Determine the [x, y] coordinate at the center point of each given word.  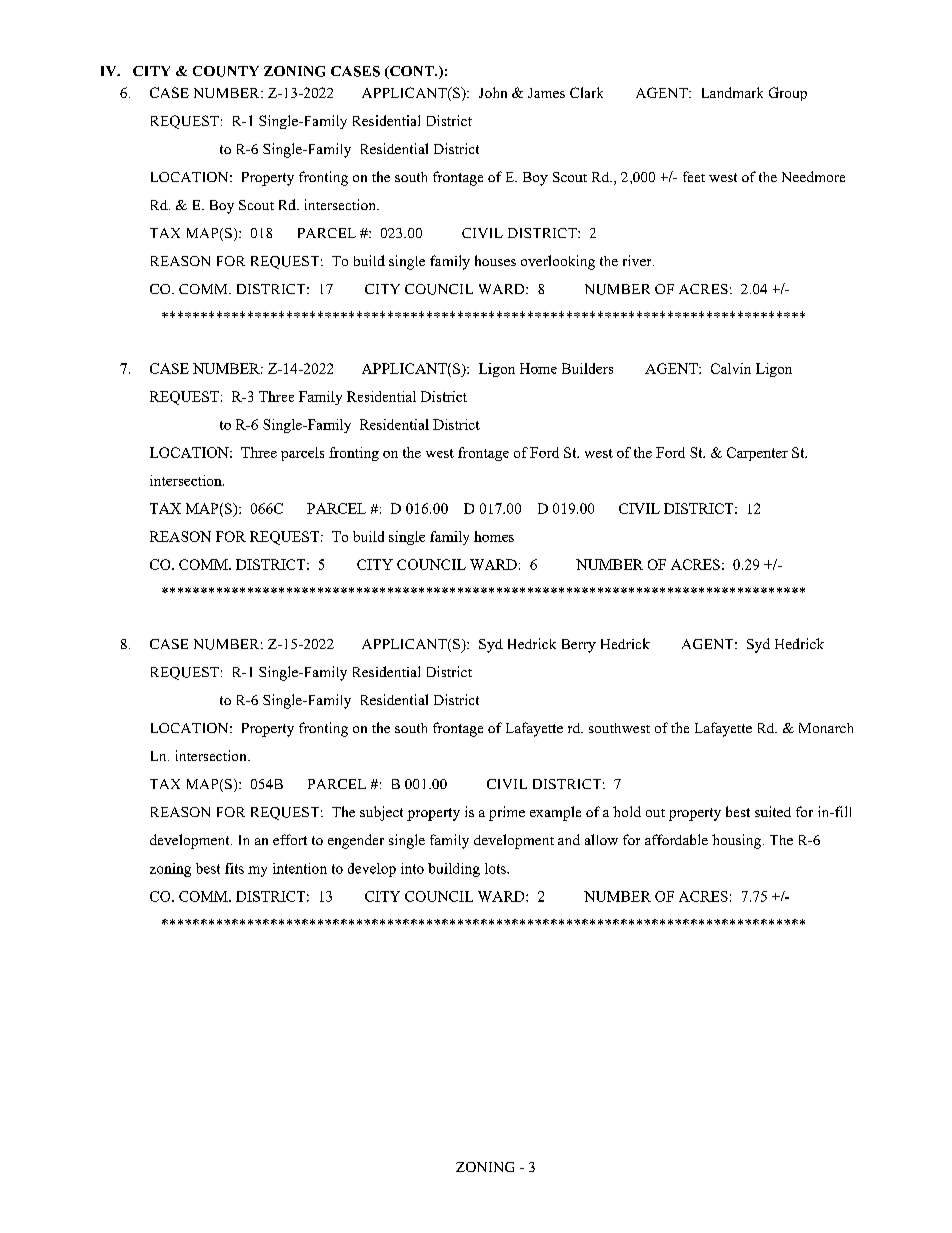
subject [381, 813]
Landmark [732, 92]
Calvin [731, 368]
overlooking [558, 262]
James [546, 93]
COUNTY [226, 71]
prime [507, 813]
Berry [579, 646]
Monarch [826, 728]
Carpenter [757, 454]
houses [495, 260]
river [638, 260]
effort [290, 839]
